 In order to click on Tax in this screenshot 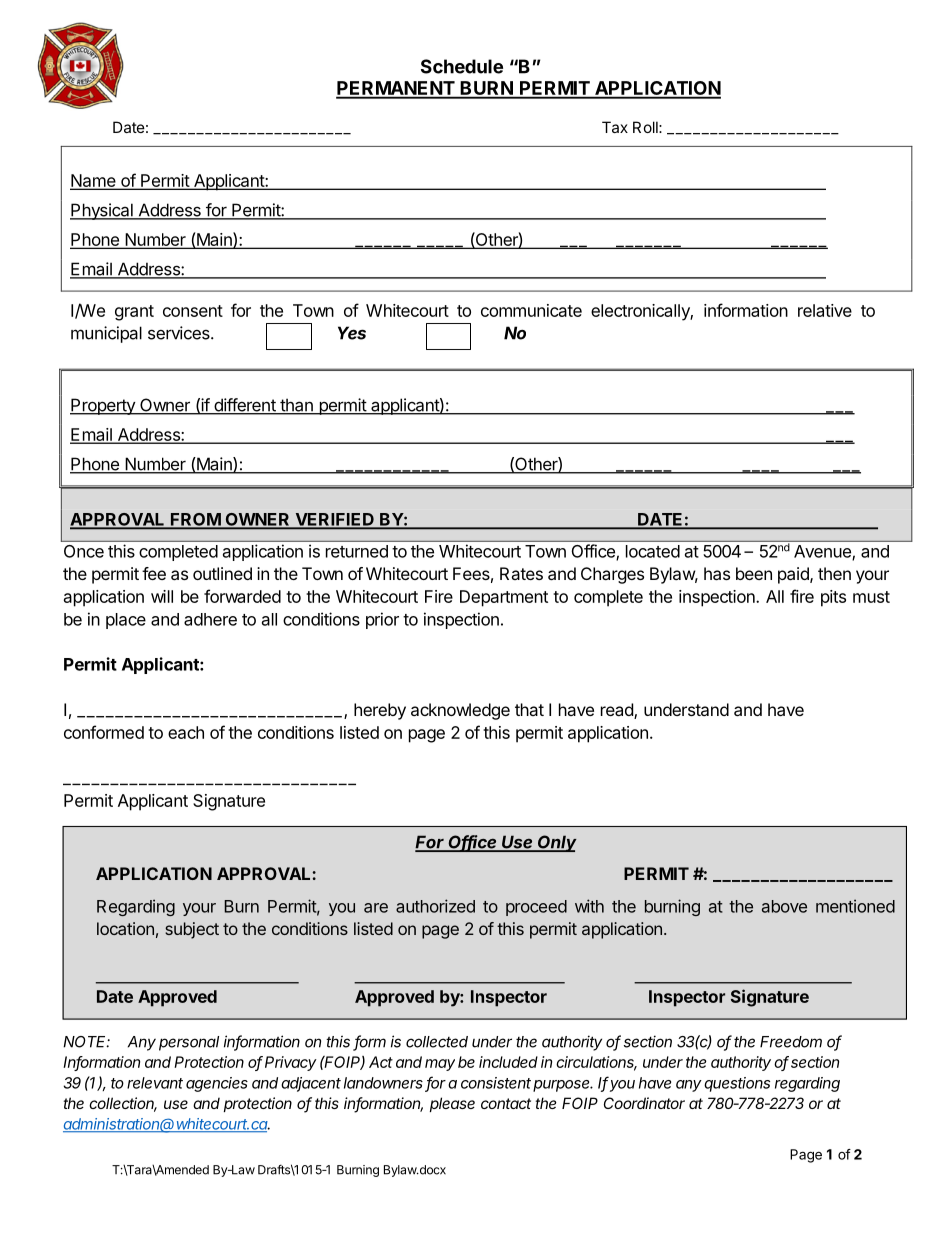, I will do `click(615, 127)`.
